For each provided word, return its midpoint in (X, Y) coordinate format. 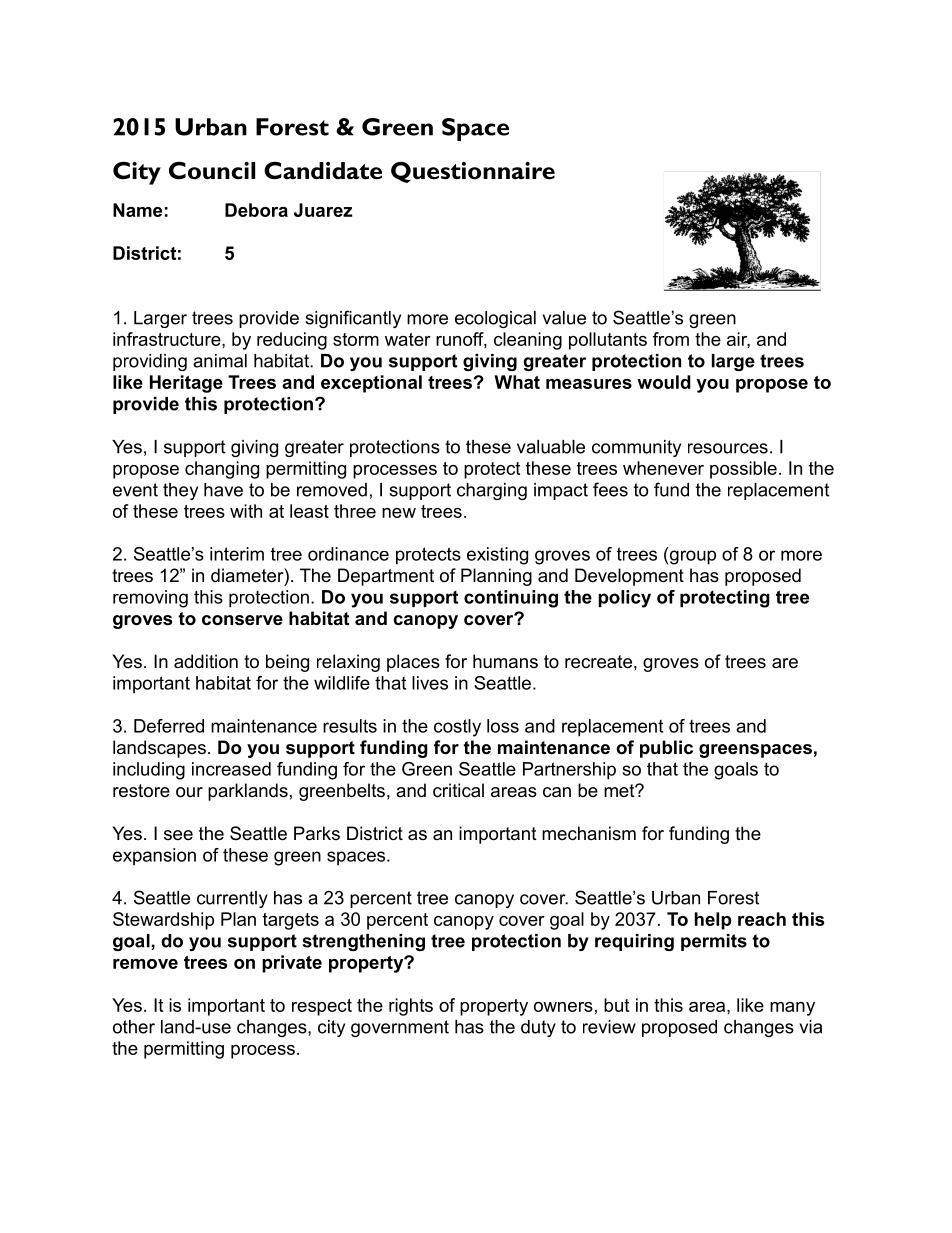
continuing (511, 599)
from (671, 339)
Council (212, 171)
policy (624, 599)
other (134, 1027)
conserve (242, 620)
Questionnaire (473, 172)
